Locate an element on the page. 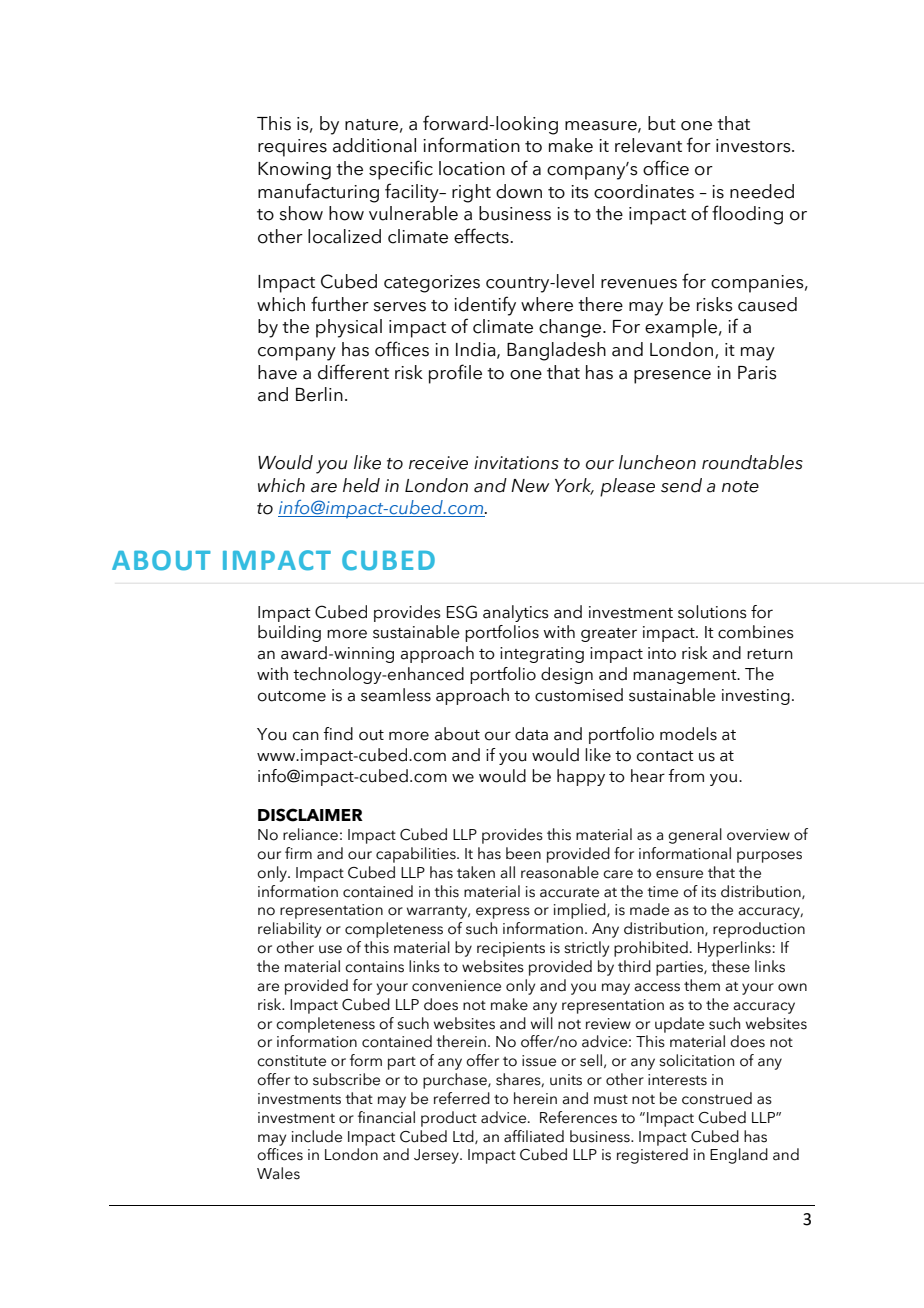 The image size is (924, 1308). note is located at coordinates (740, 487).
